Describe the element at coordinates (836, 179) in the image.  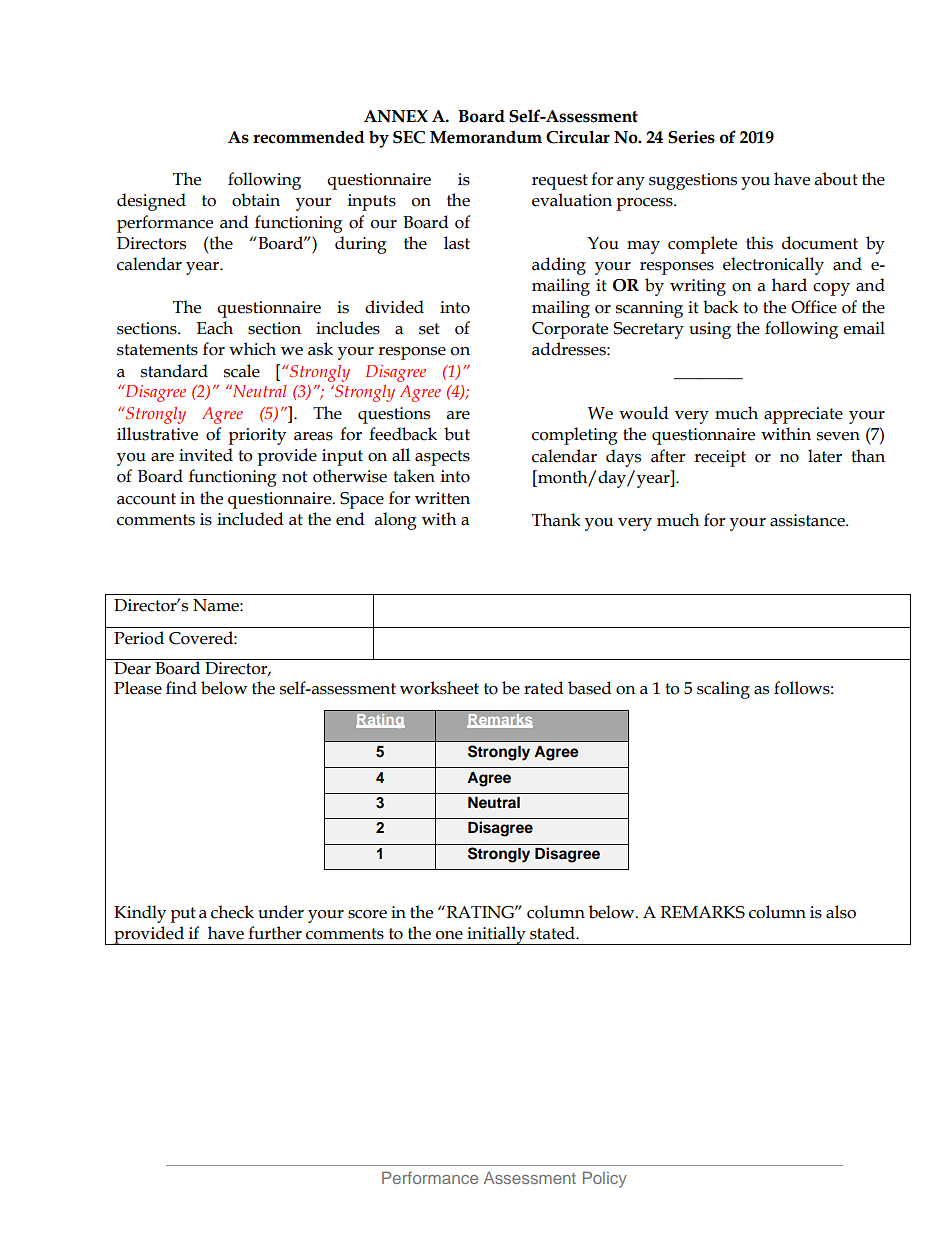
I see `about` at that location.
